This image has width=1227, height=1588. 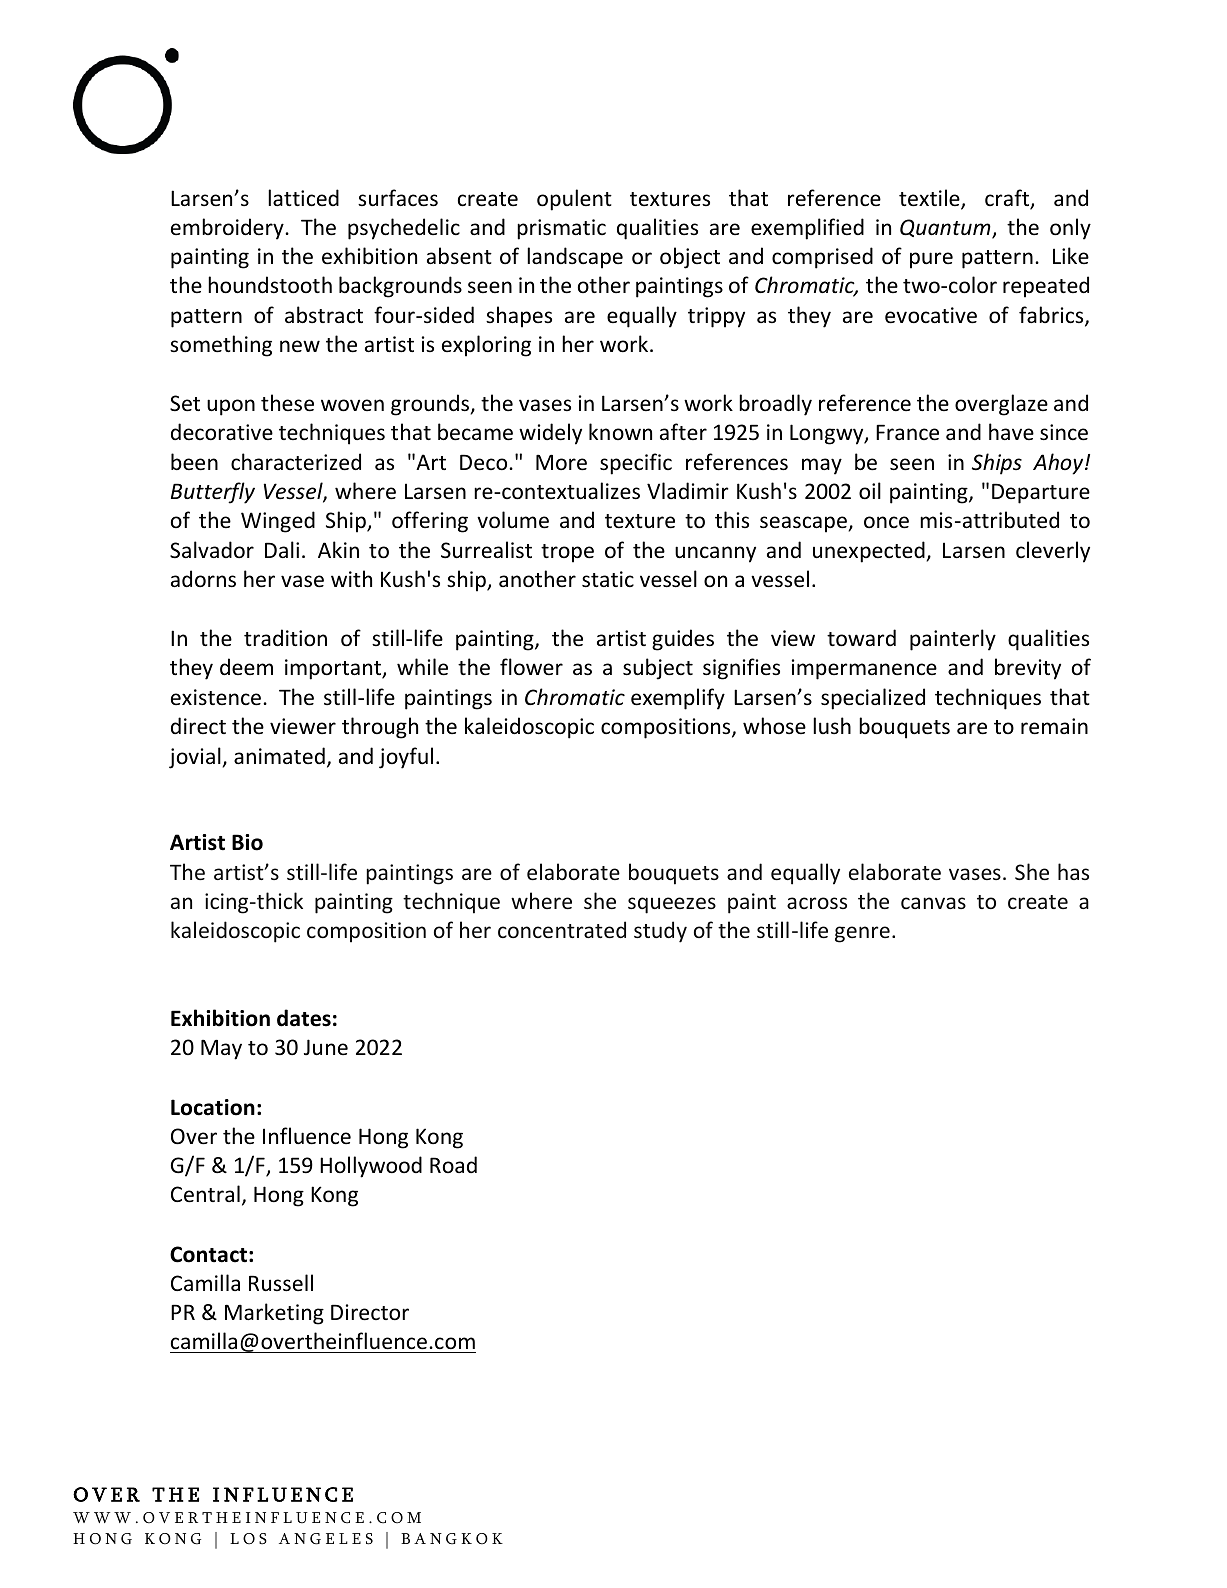 I want to click on Quantum, so click(x=946, y=229).
